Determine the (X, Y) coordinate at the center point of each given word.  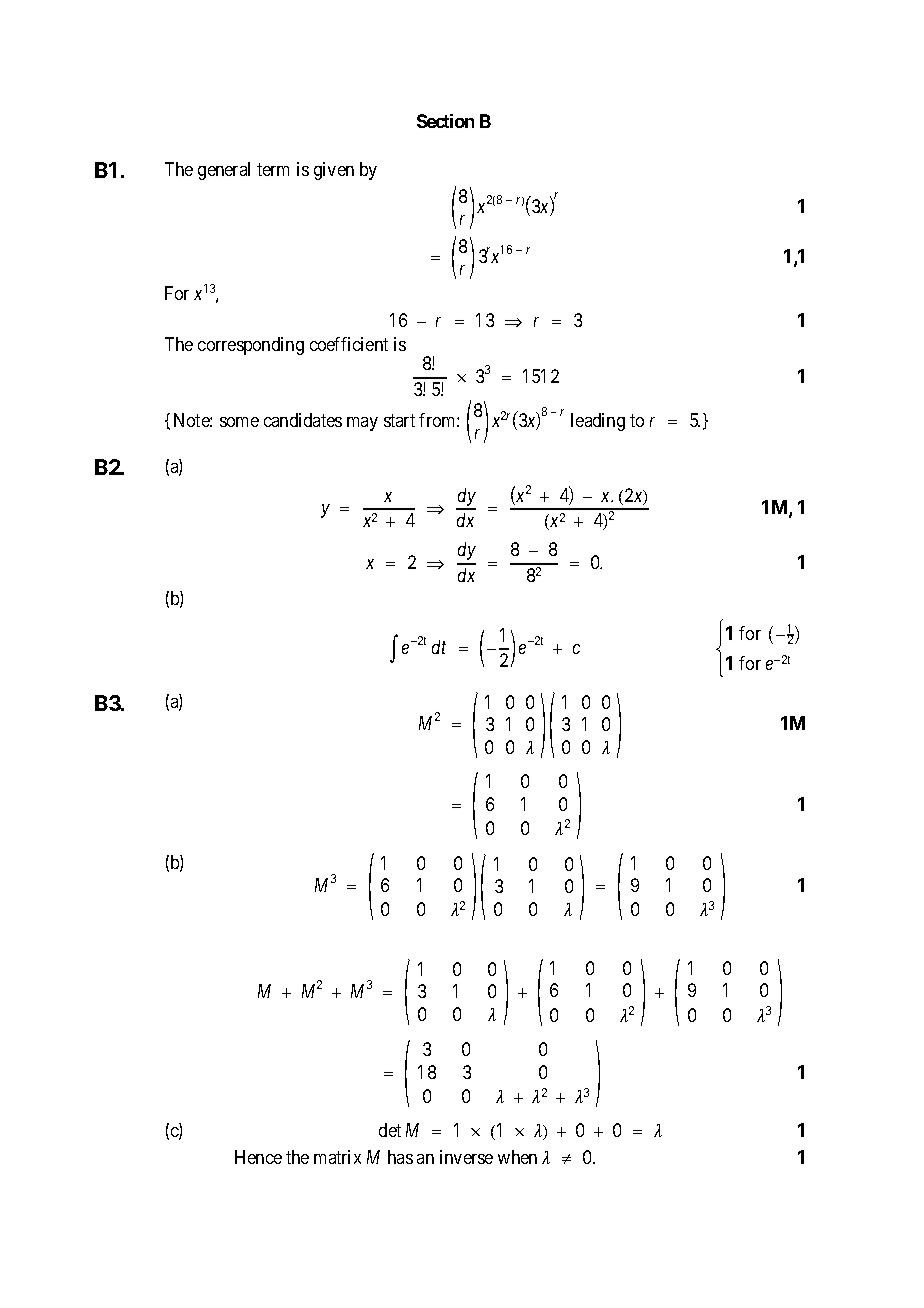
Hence (258, 1157)
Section (445, 121)
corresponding (251, 346)
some (239, 422)
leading (598, 422)
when (517, 1157)
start (399, 420)
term (273, 169)
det (390, 1130)
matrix (337, 1157)
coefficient (349, 344)
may (362, 424)
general (224, 171)
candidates (303, 420)
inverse (466, 1157)
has (400, 1157)
